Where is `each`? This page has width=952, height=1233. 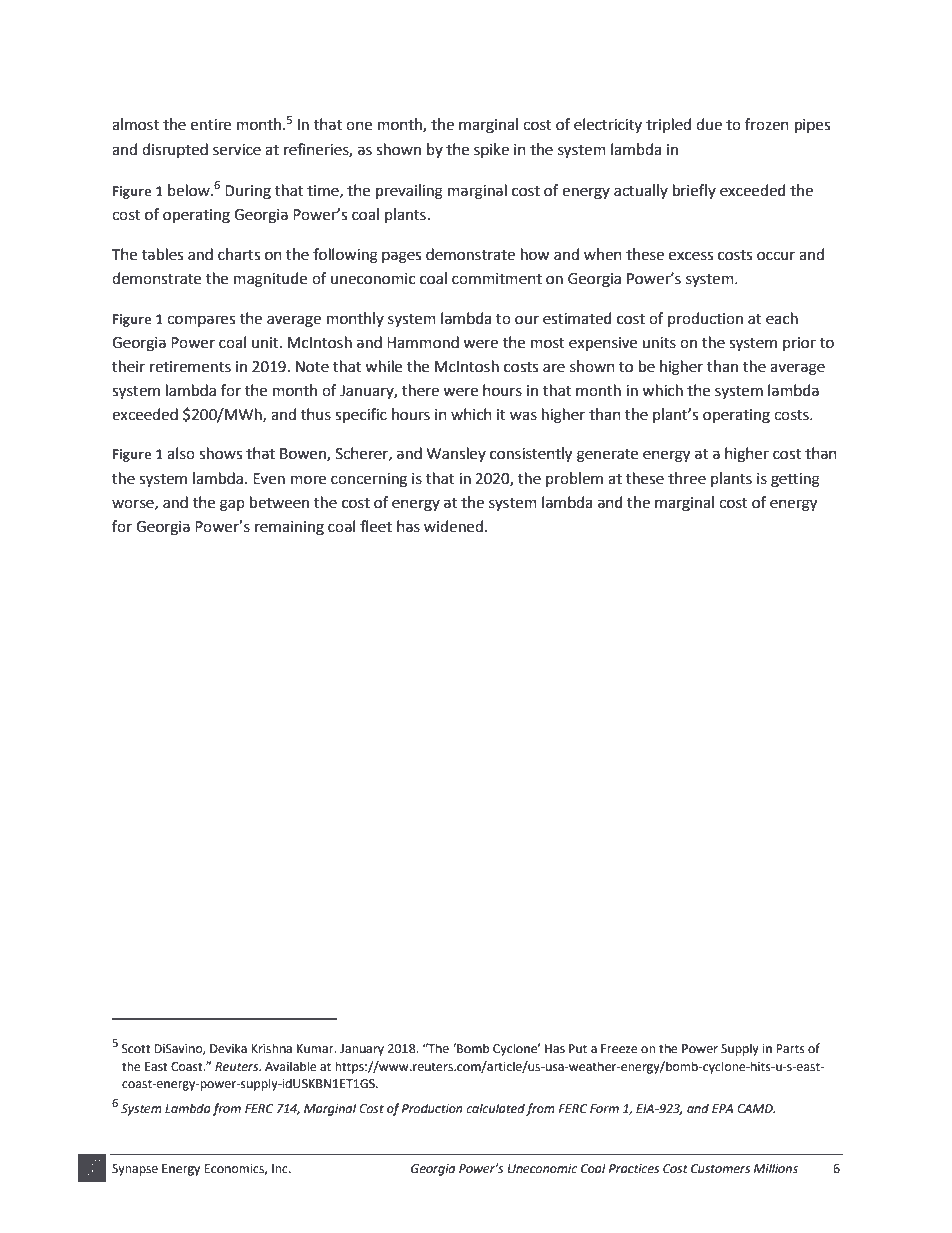
each is located at coordinates (782, 318).
